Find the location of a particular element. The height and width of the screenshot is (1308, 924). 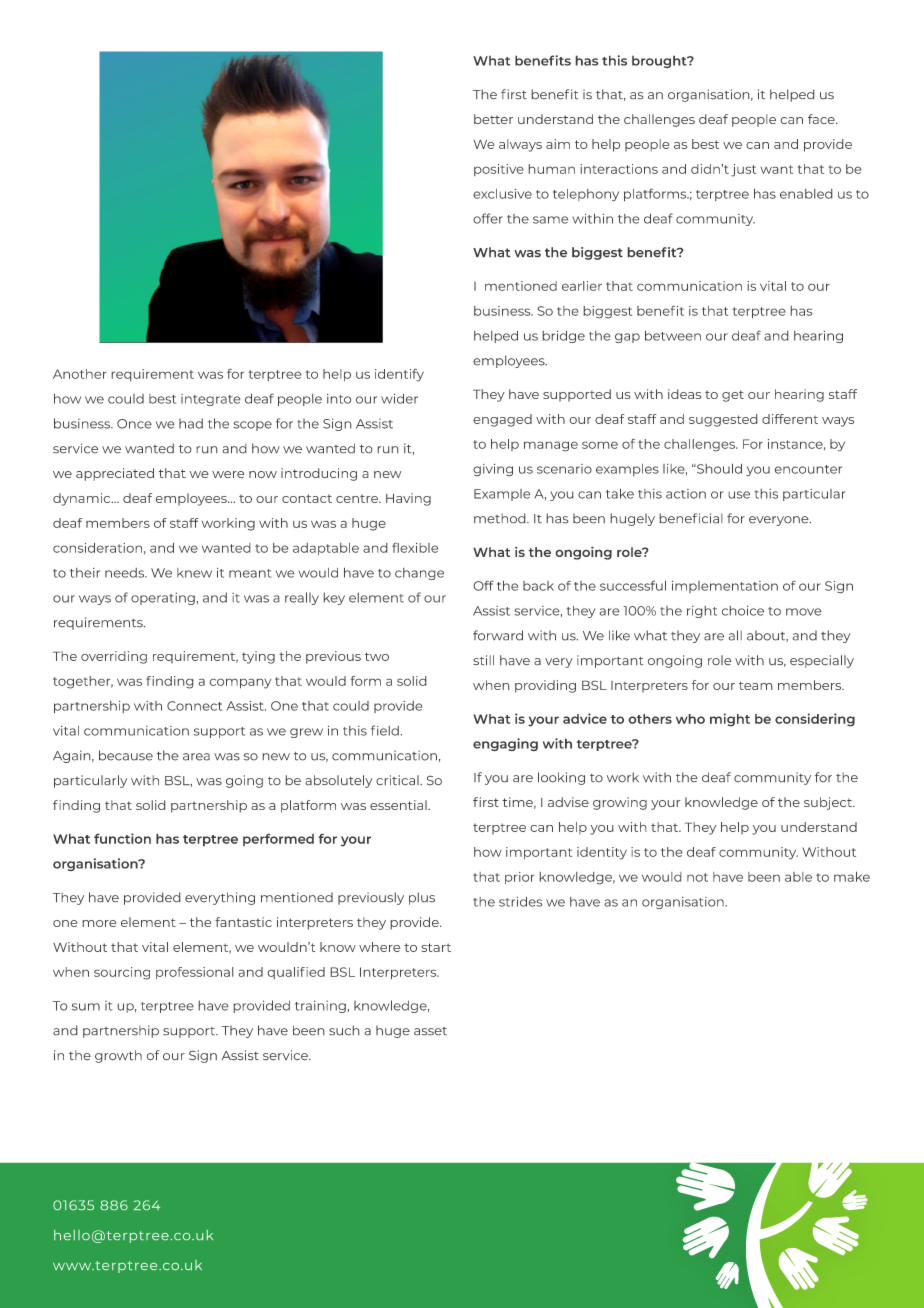

area is located at coordinates (196, 757).
